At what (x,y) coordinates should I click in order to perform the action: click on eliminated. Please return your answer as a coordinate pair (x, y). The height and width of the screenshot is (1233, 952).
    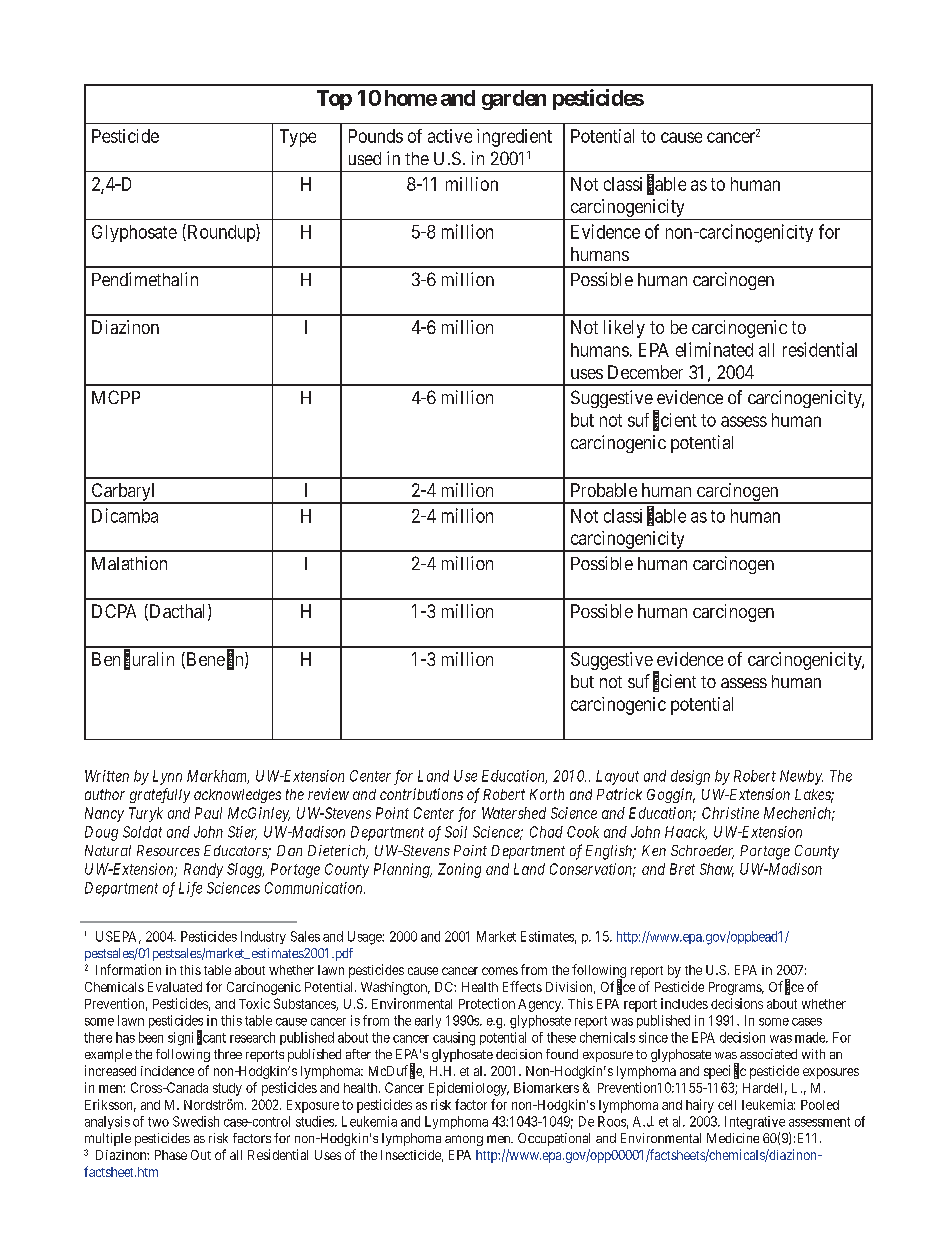
    Looking at the image, I should click on (714, 349).
